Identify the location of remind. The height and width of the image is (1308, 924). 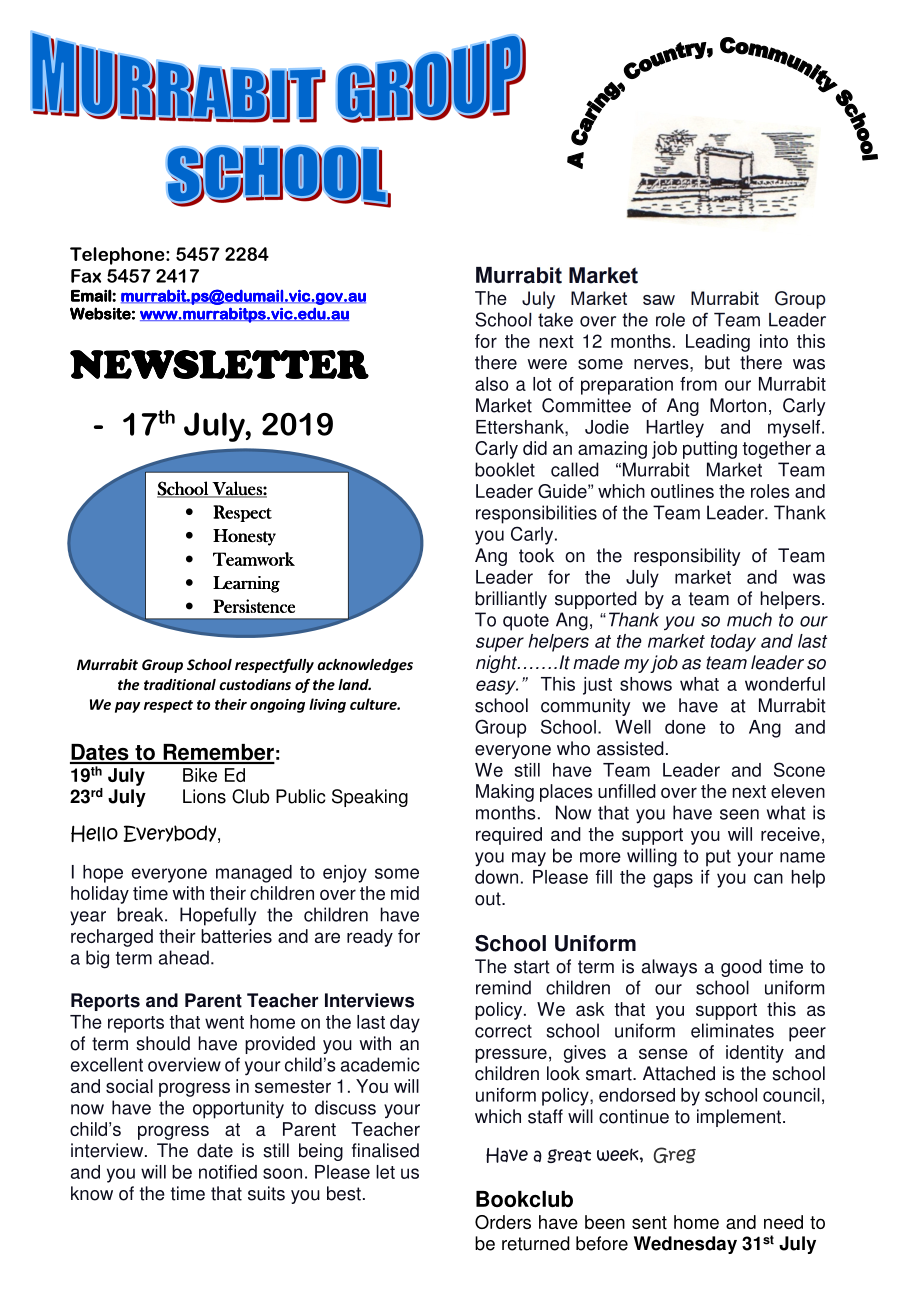
(503, 987).
